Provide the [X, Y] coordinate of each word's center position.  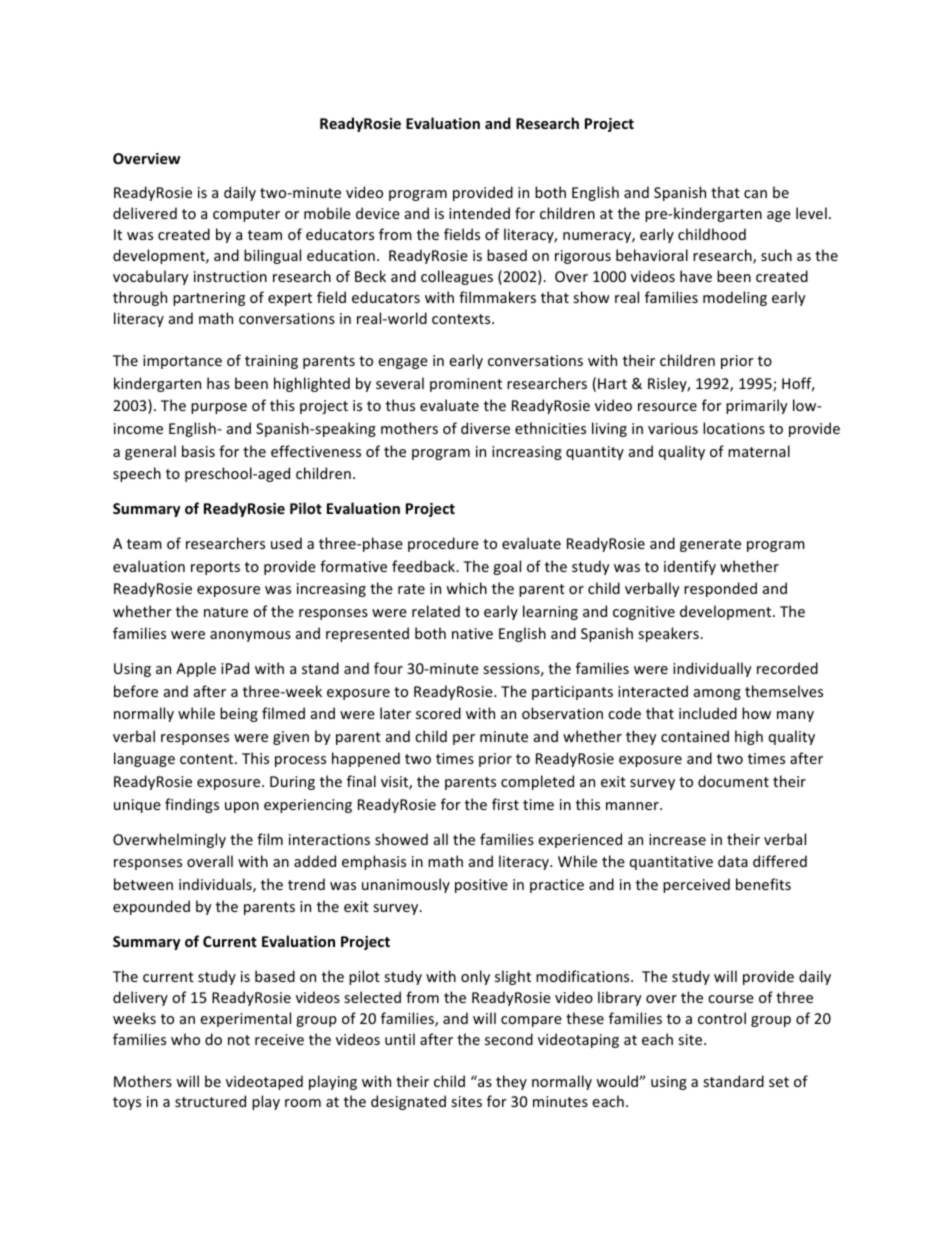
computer [246, 215]
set [779, 1082]
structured [210, 1101]
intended [479, 213]
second [509, 1039]
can [755, 194]
